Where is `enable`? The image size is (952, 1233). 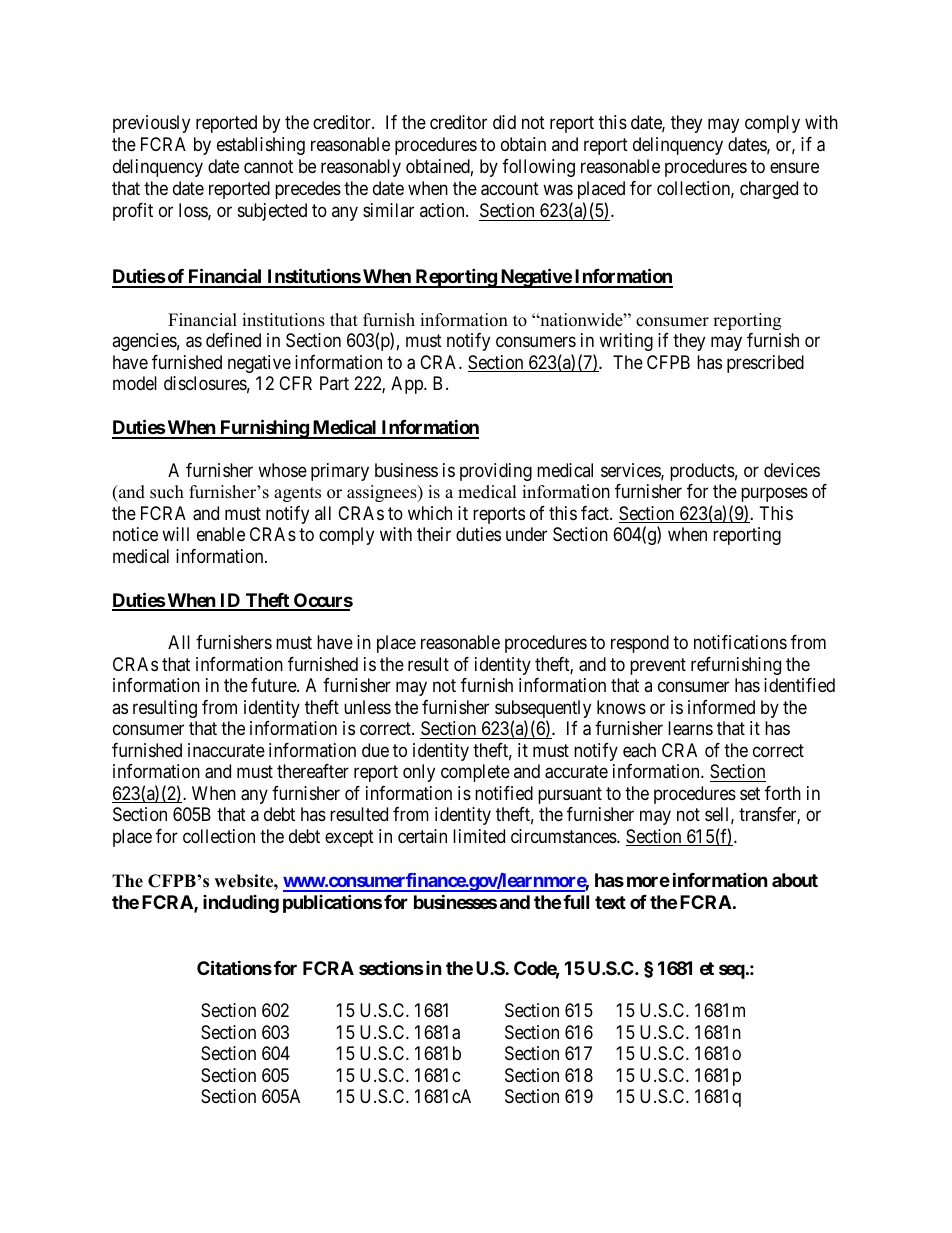
enable is located at coordinates (221, 534).
